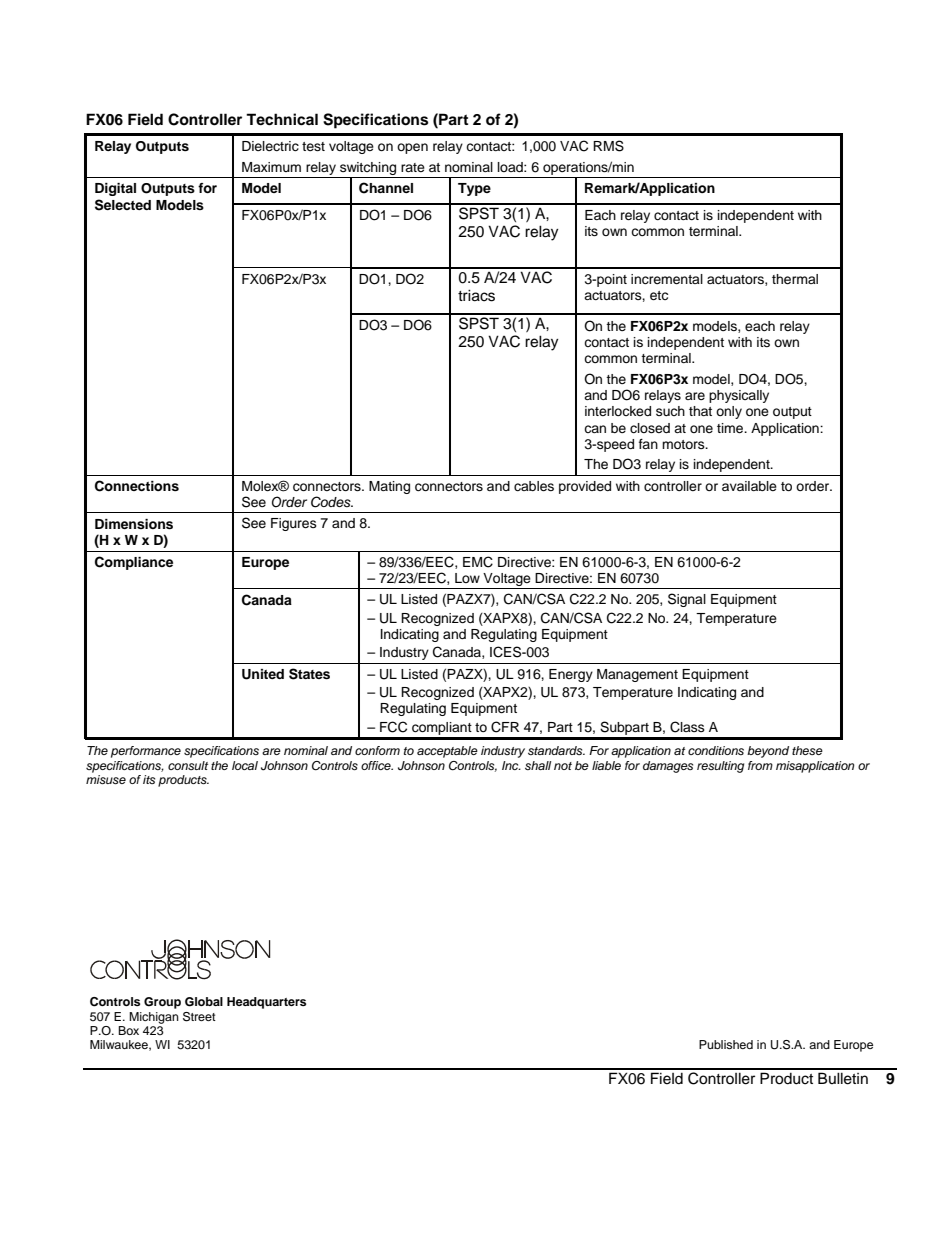 The image size is (952, 1233). Describe the element at coordinates (608, 146) in the screenshot. I see `RMS` at that location.
